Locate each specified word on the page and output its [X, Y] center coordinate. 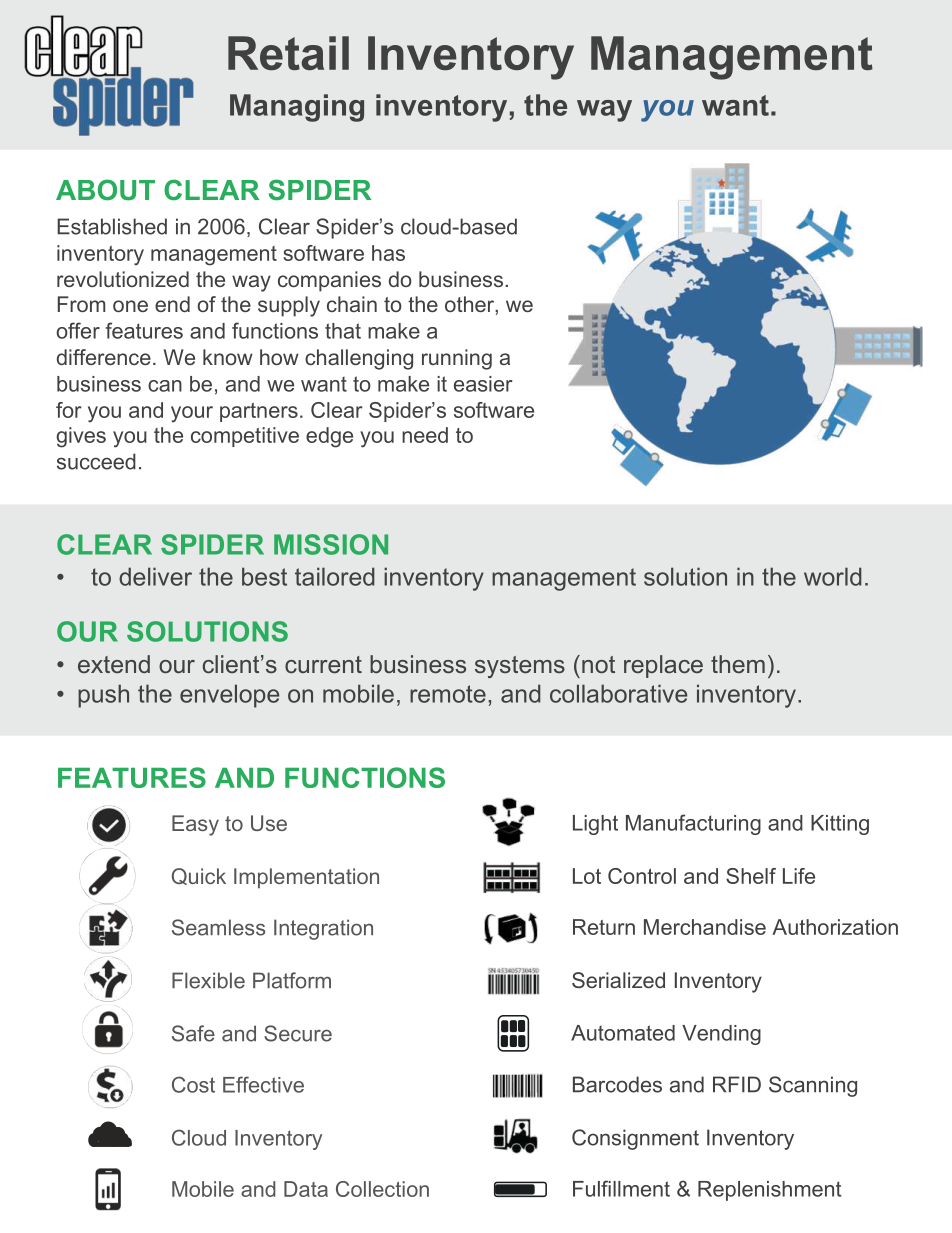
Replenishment [769, 1191]
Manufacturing [693, 824]
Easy [195, 825]
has [388, 253]
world [833, 576]
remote [448, 694]
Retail [288, 53]
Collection [382, 1189]
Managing [297, 108]
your [192, 414]
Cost [193, 1084]
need [425, 435]
